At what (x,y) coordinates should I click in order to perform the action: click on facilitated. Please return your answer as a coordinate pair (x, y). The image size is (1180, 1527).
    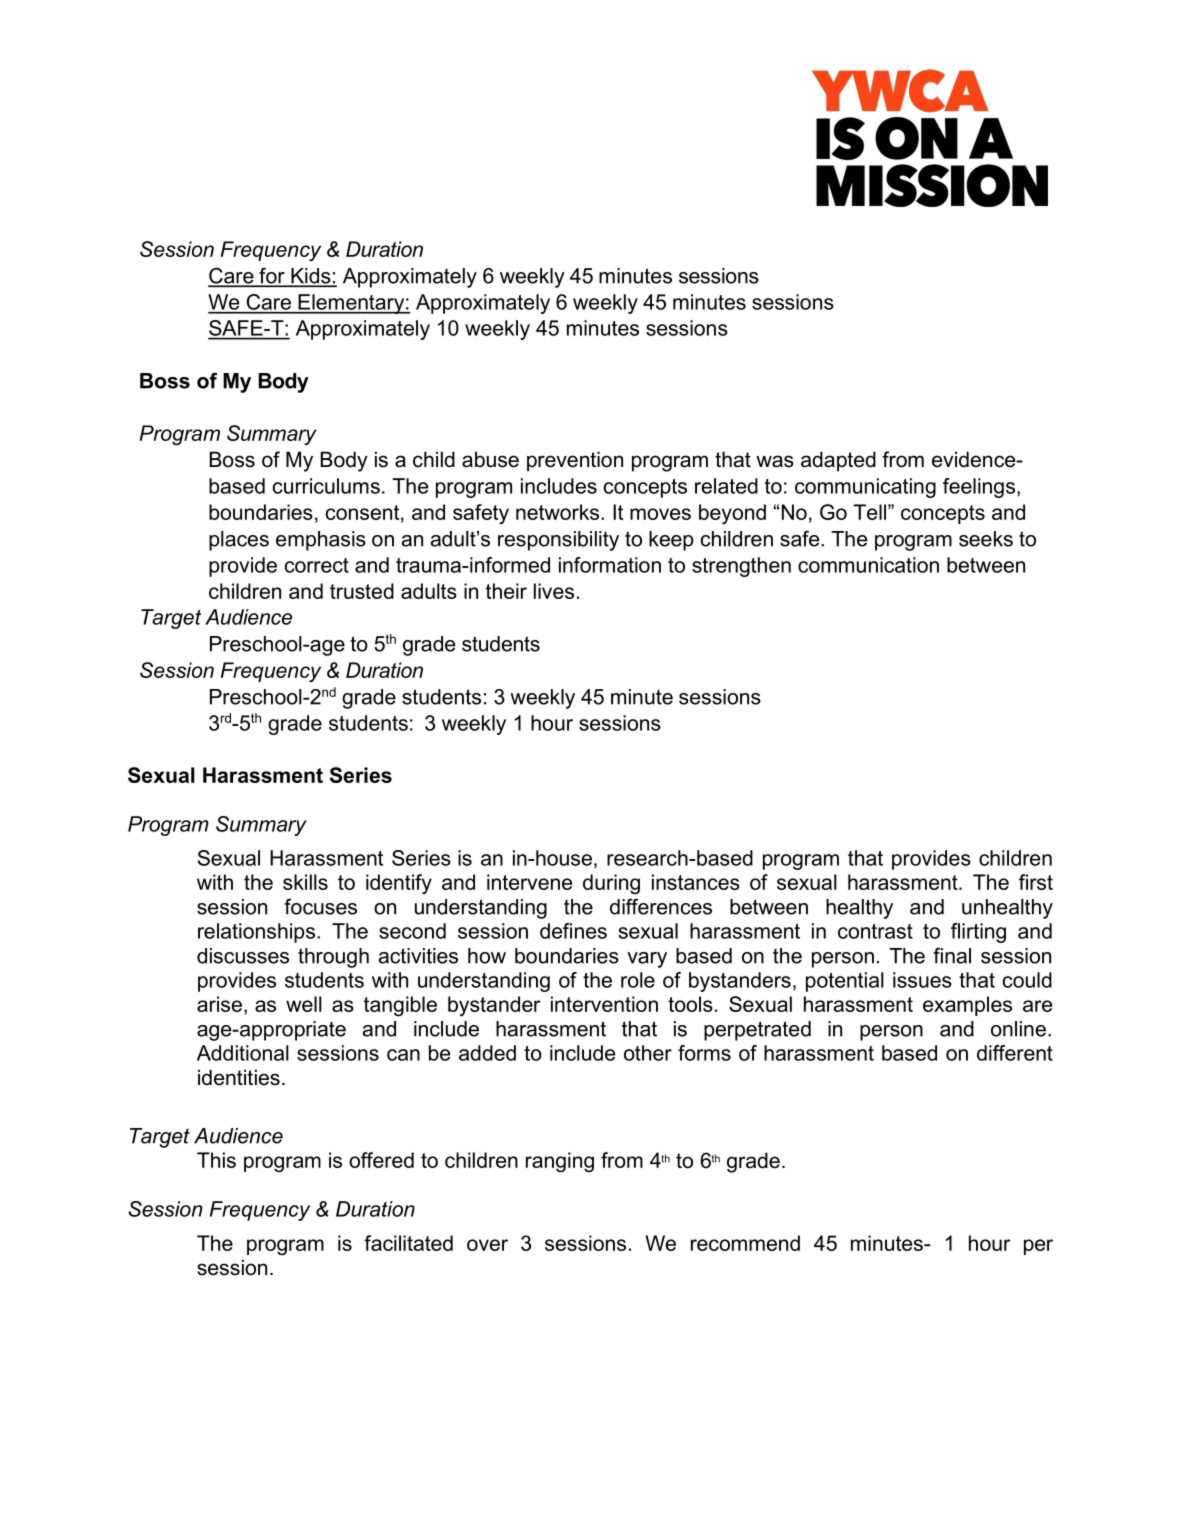
    Looking at the image, I should click on (408, 1243).
